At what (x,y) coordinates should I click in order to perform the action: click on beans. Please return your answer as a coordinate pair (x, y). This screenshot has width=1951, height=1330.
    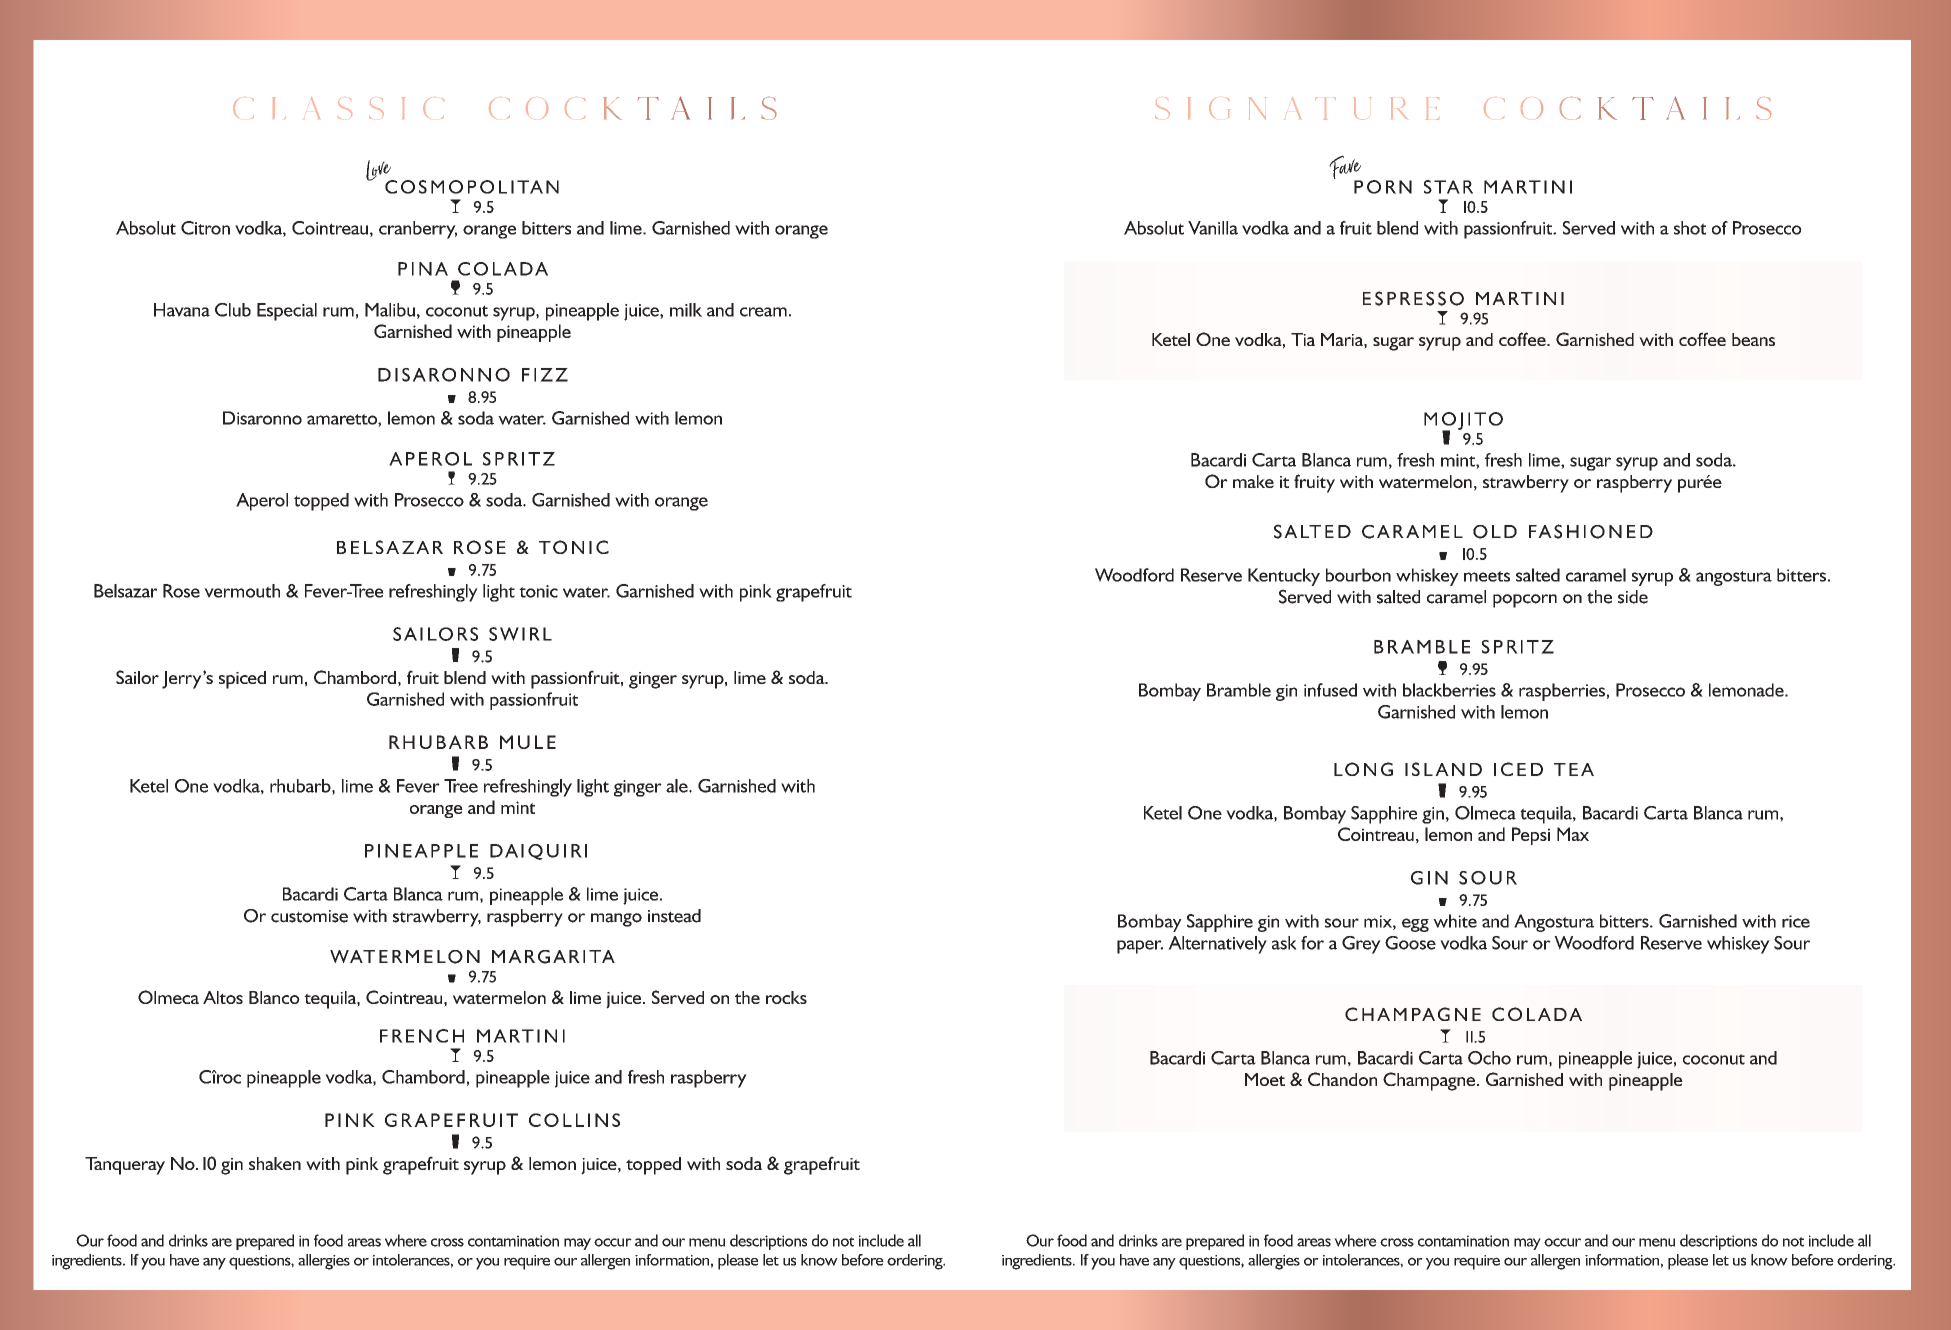
    Looking at the image, I should click on (1753, 339).
